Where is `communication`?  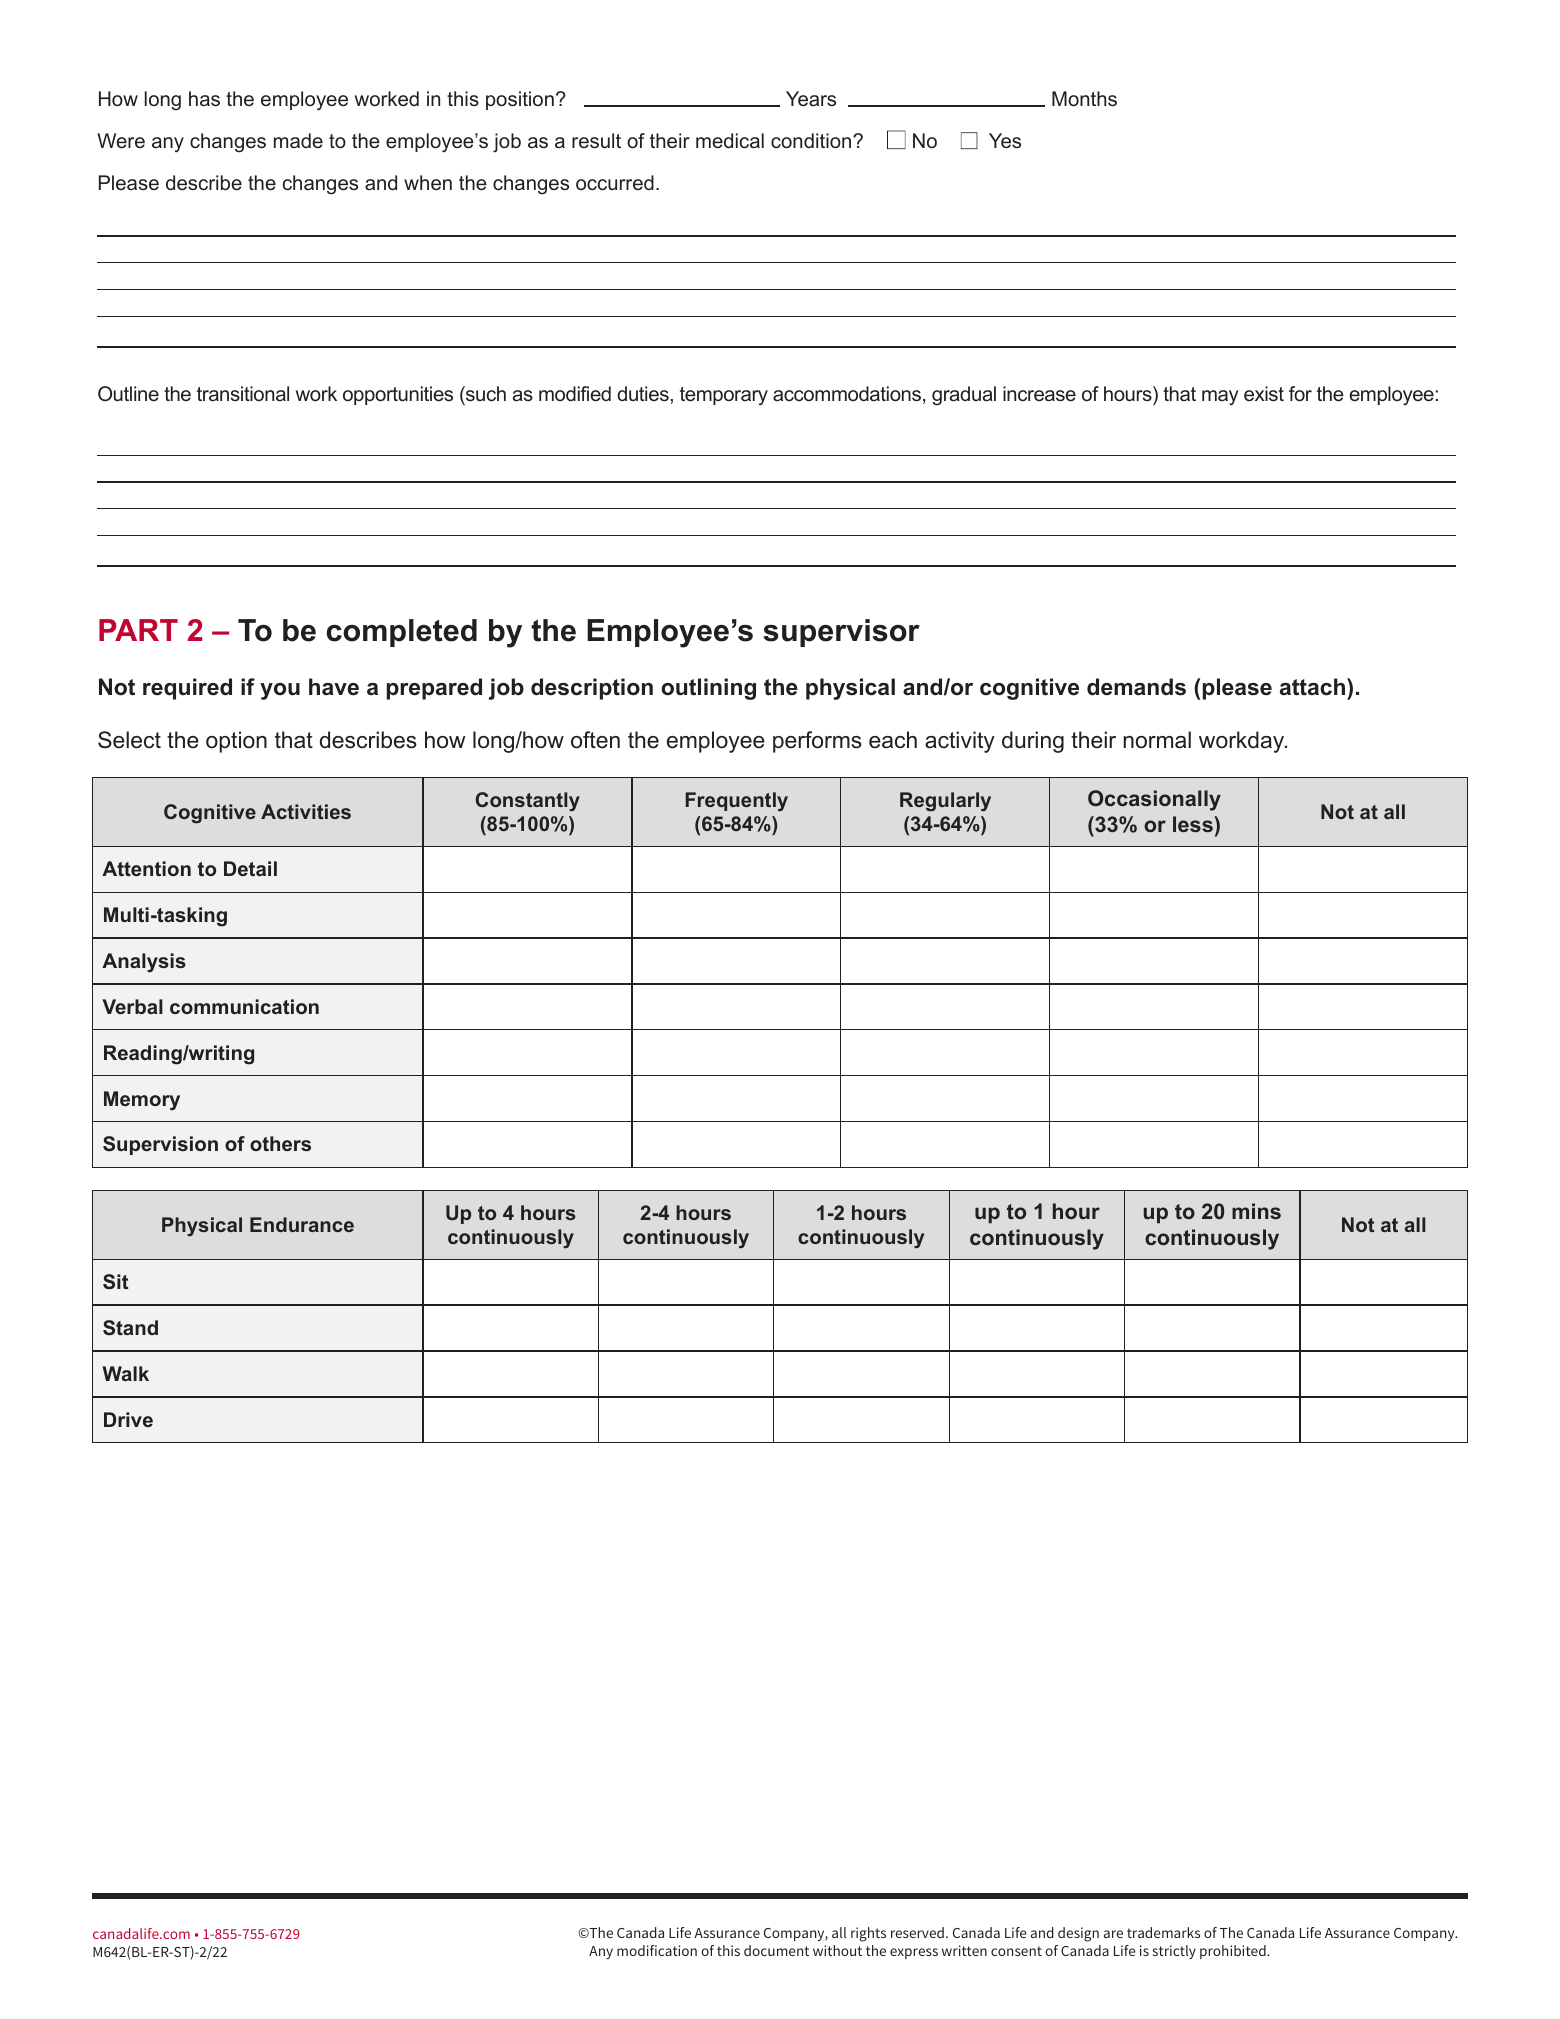
communication is located at coordinates (244, 1006).
